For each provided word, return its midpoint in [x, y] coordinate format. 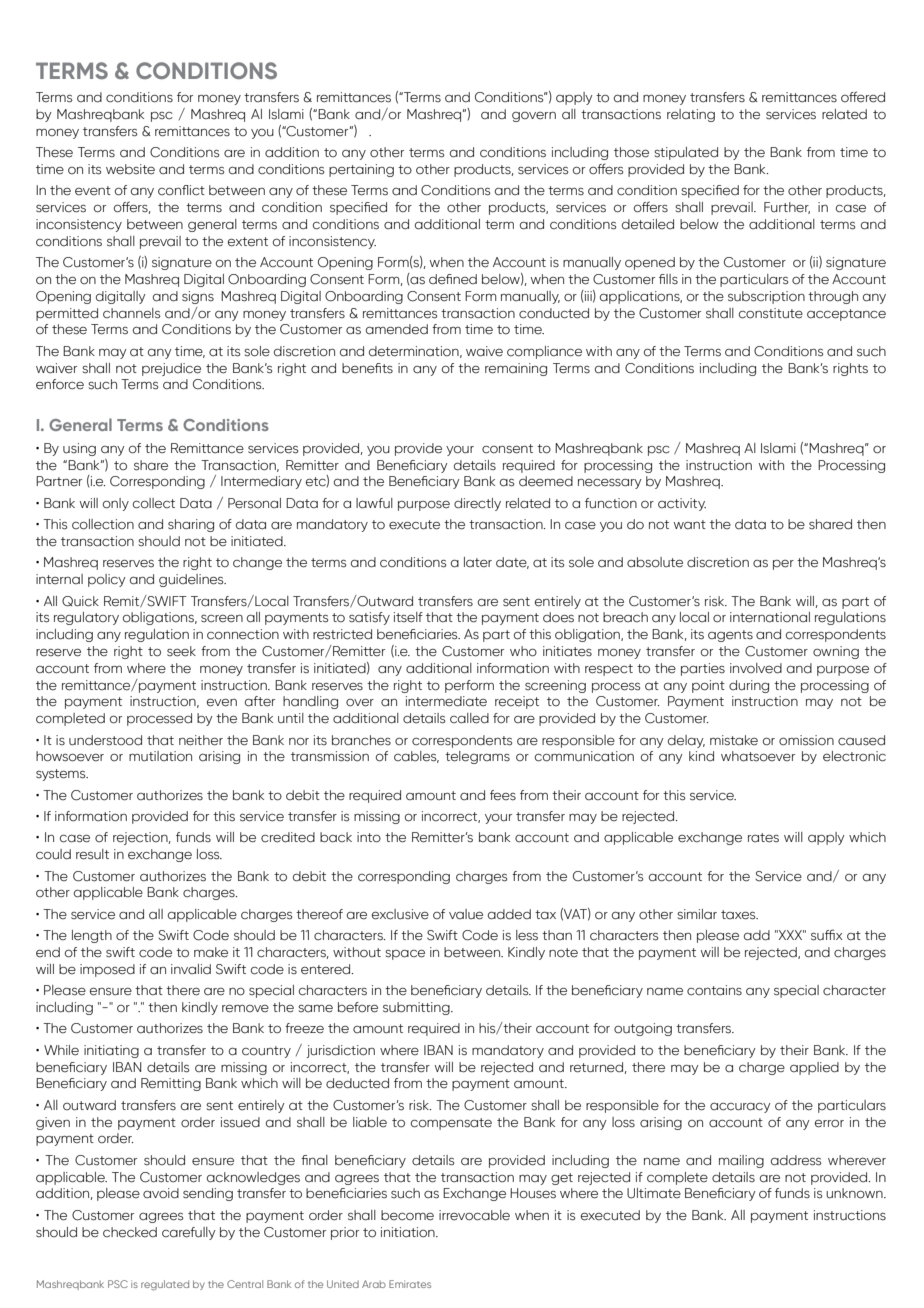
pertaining [361, 170]
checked [130, 1232]
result [92, 854]
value [466, 914]
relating [691, 115]
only [116, 504]
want [690, 524]
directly [477, 504]
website [130, 169]
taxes [739, 915]
